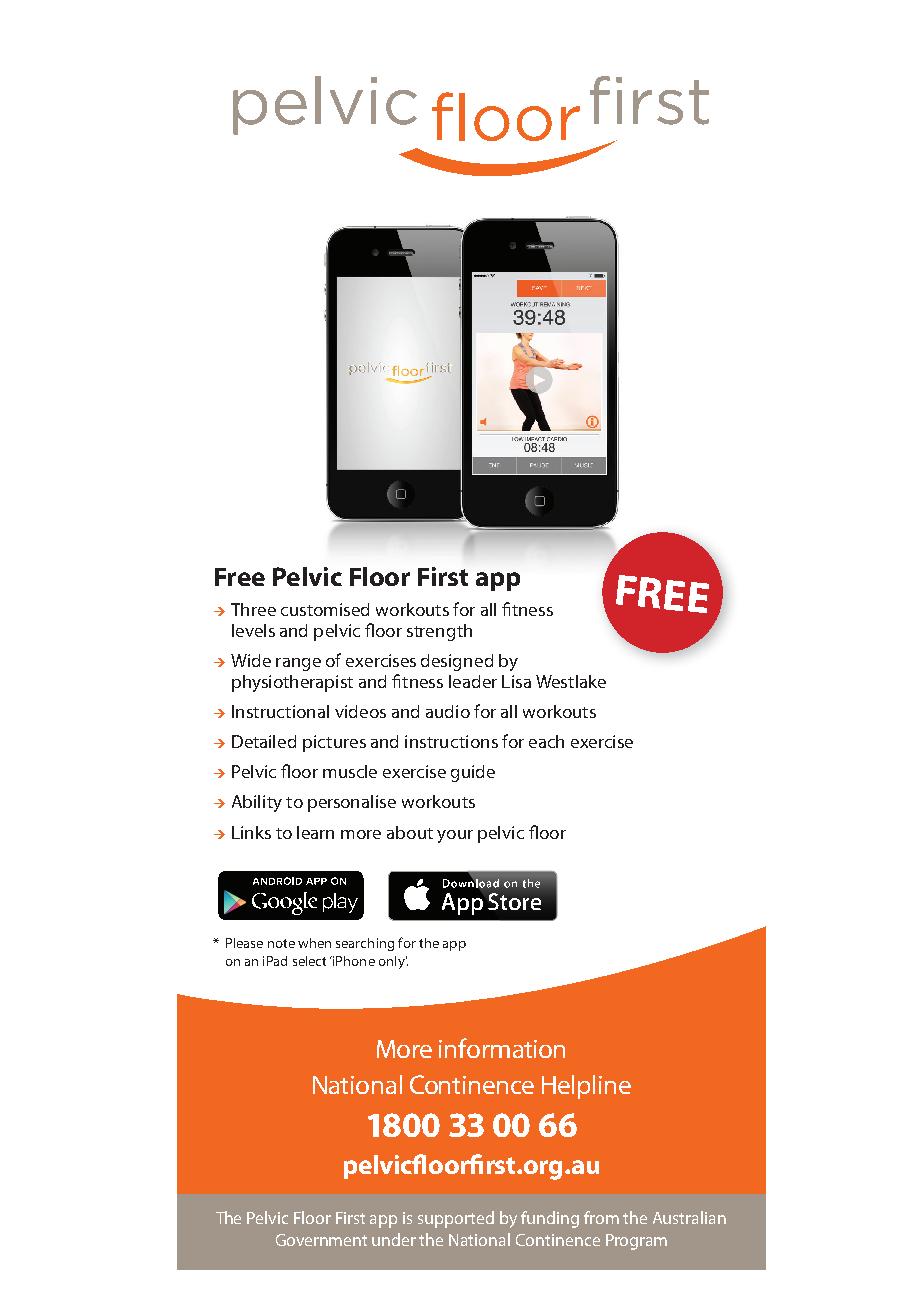  I want to click on Westlake, so click(571, 681).
